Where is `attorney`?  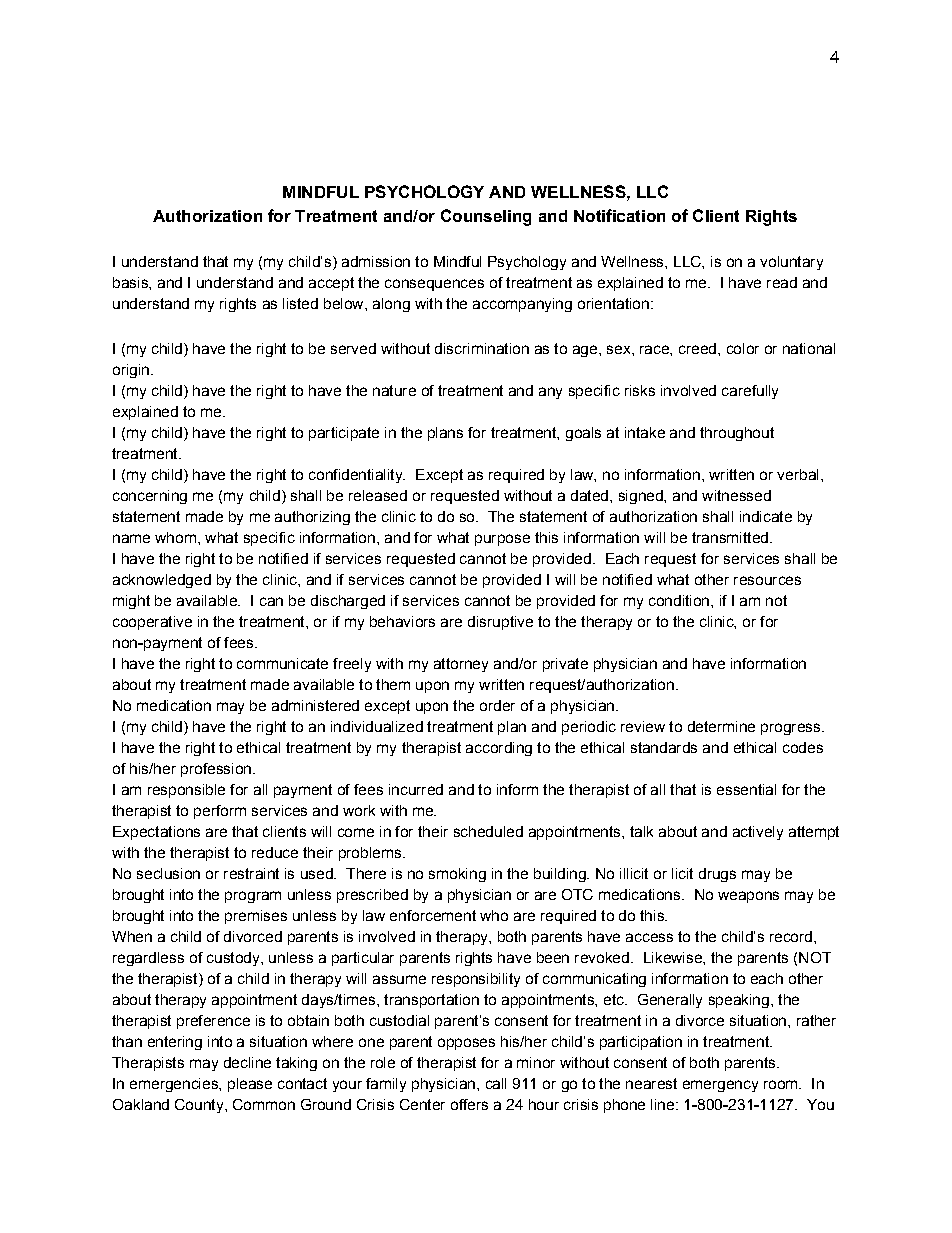
attorney is located at coordinates (461, 665).
